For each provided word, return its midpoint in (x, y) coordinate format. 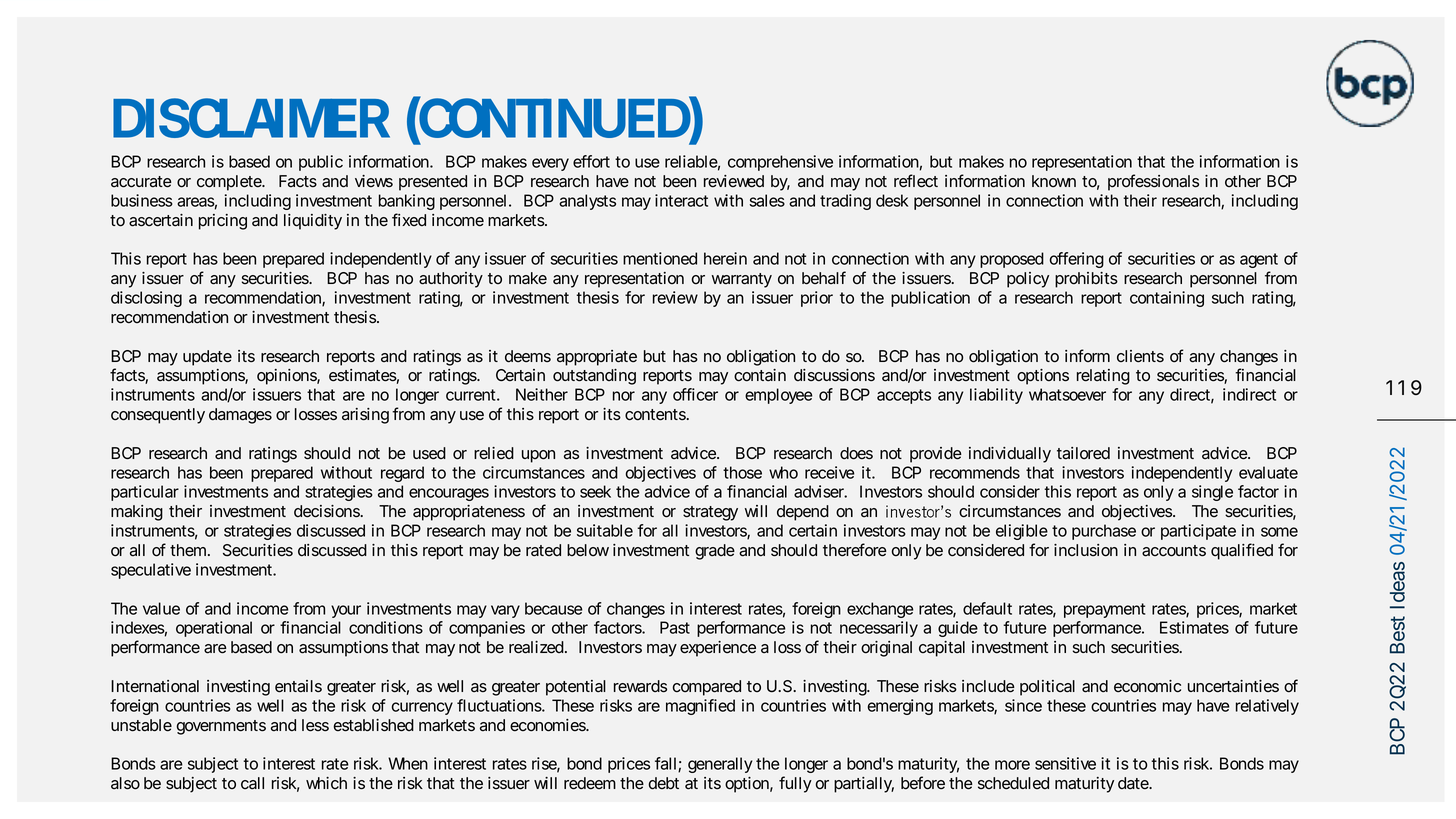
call (252, 783)
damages (240, 416)
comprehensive (780, 163)
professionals (1153, 182)
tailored (1083, 453)
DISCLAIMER (251, 118)
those (742, 472)
